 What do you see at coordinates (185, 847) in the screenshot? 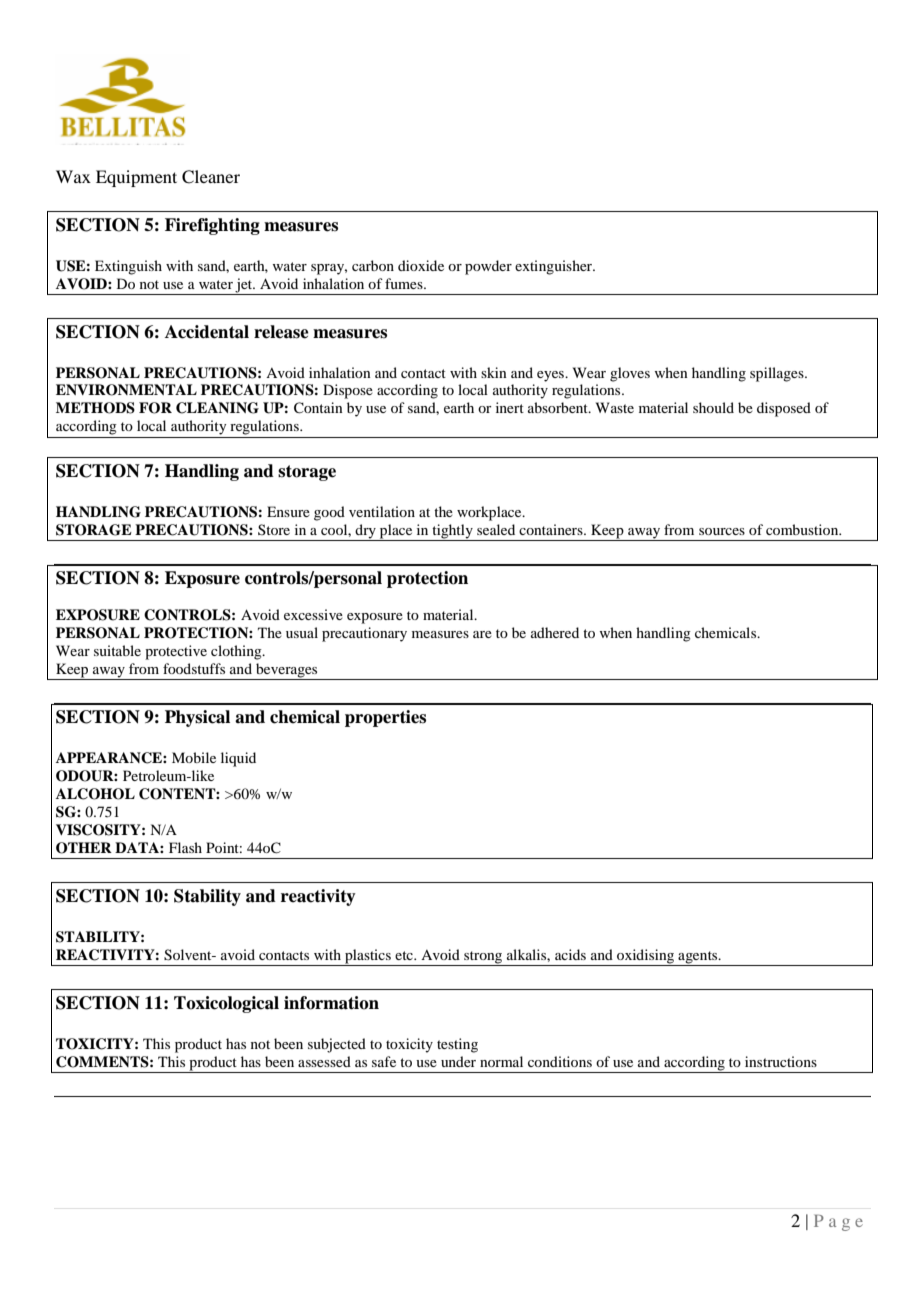
I see `Flash` at bounding box center [185, 847].
